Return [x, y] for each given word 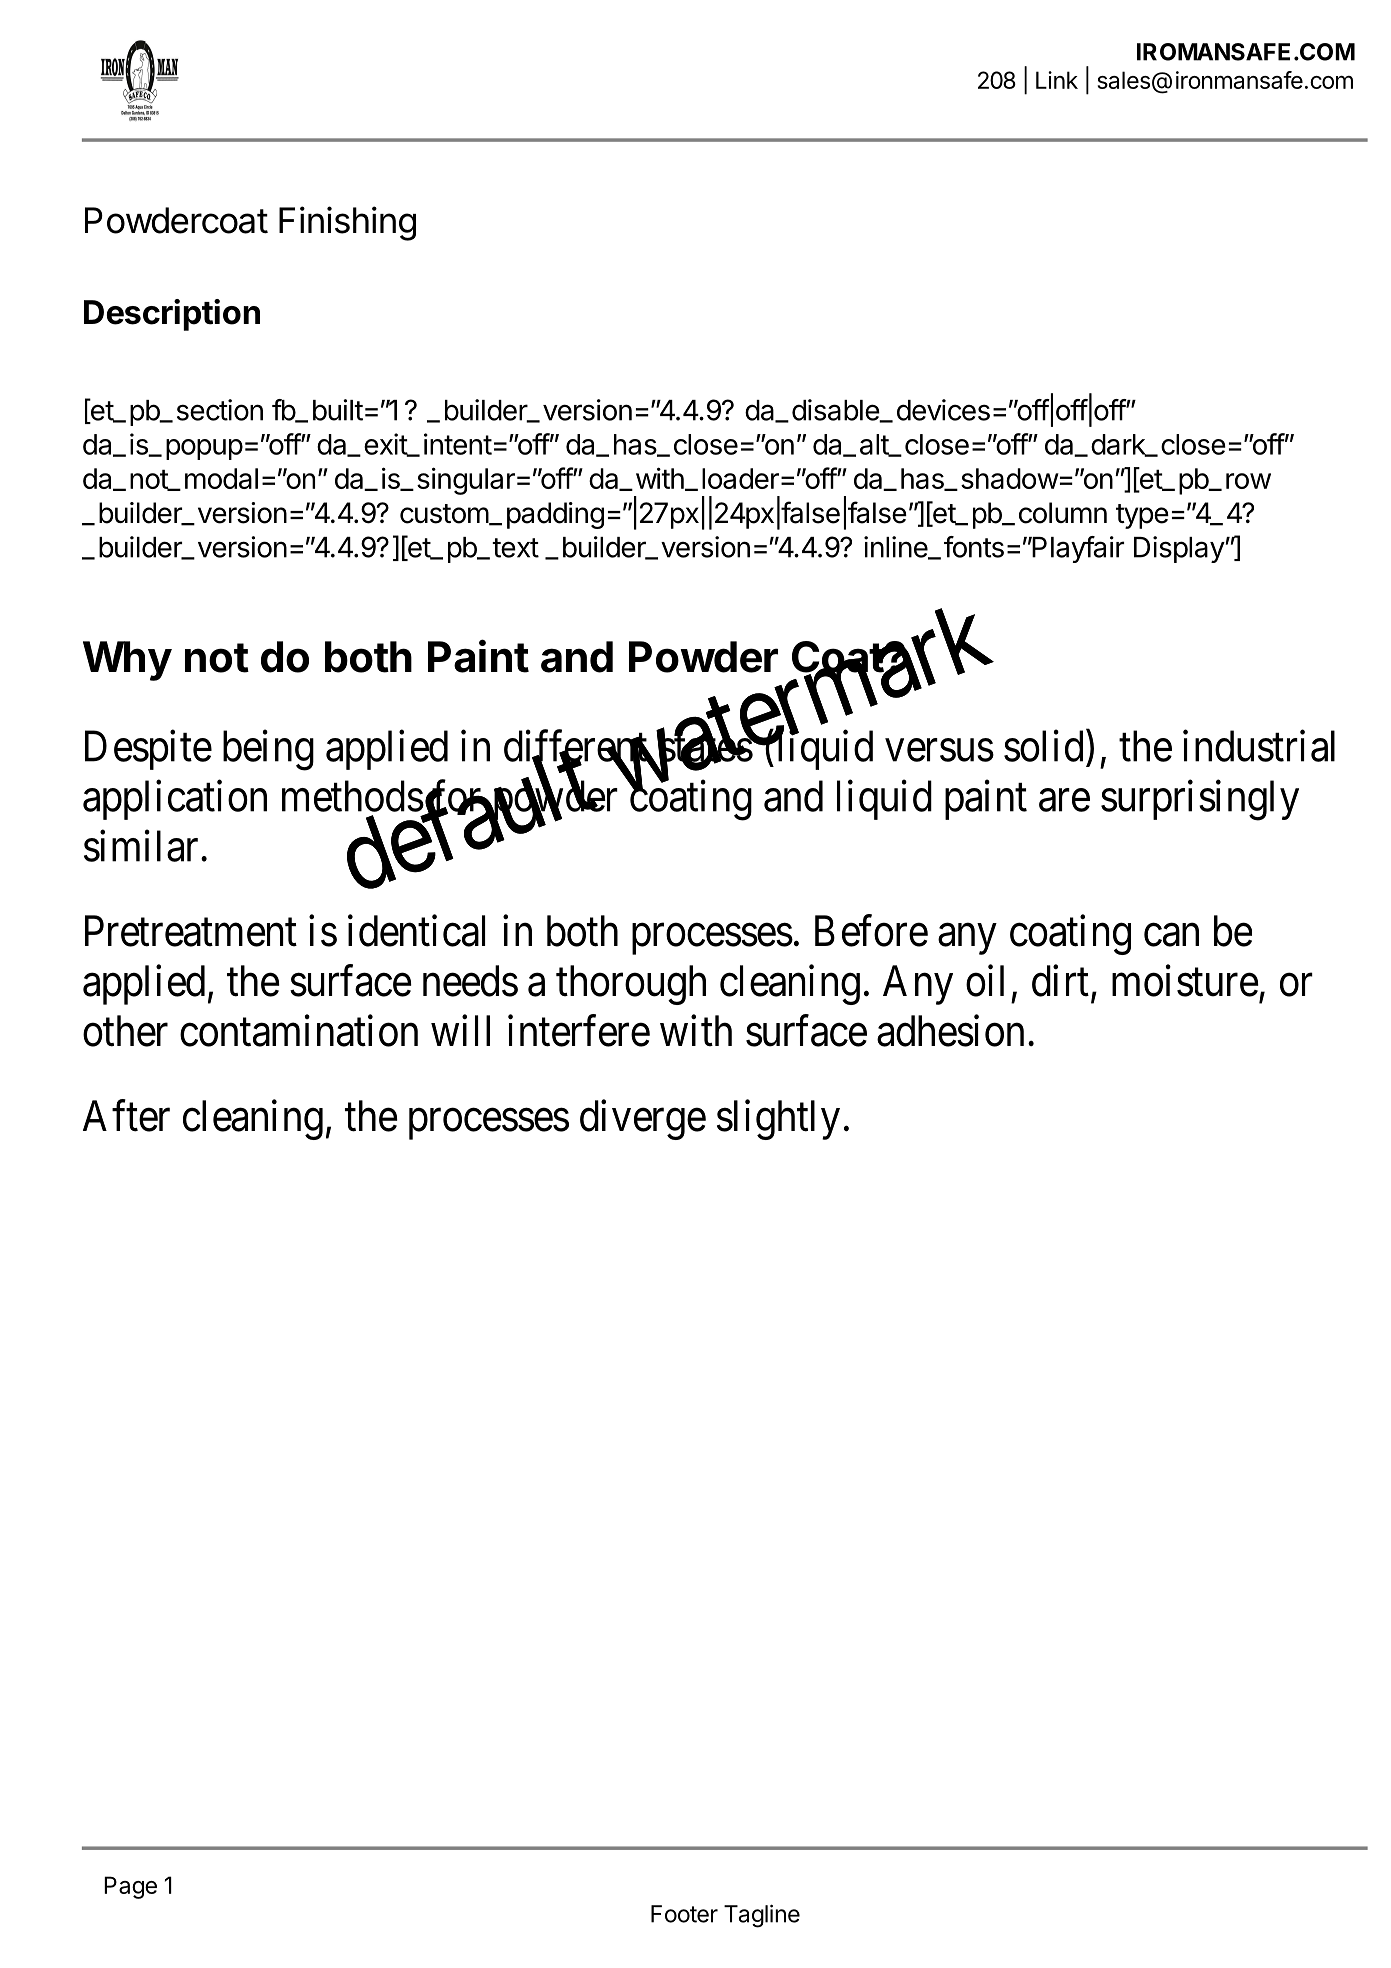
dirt [1060, 981]
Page [130, 1887]
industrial [1259, 746]
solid [1043, 746]
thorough [631, 985]
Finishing [347, 223]
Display [1179, 549]
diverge [643, 1120]
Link [1057, 80]
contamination [299, 1031]
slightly [778, 1120]
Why [127, 661]
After [126, 1116]
